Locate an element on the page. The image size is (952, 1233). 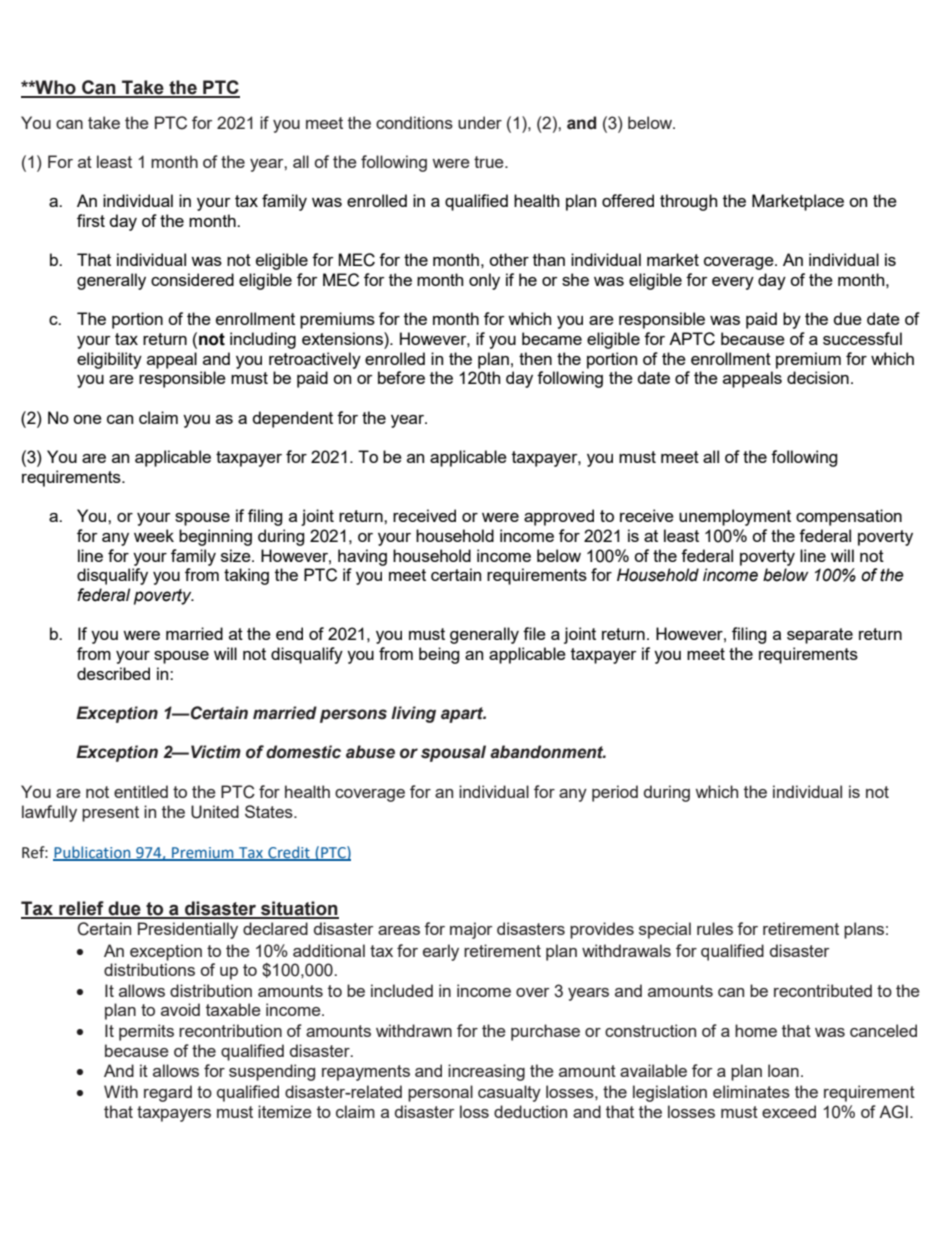
described is located at coordinates (113, 673).
